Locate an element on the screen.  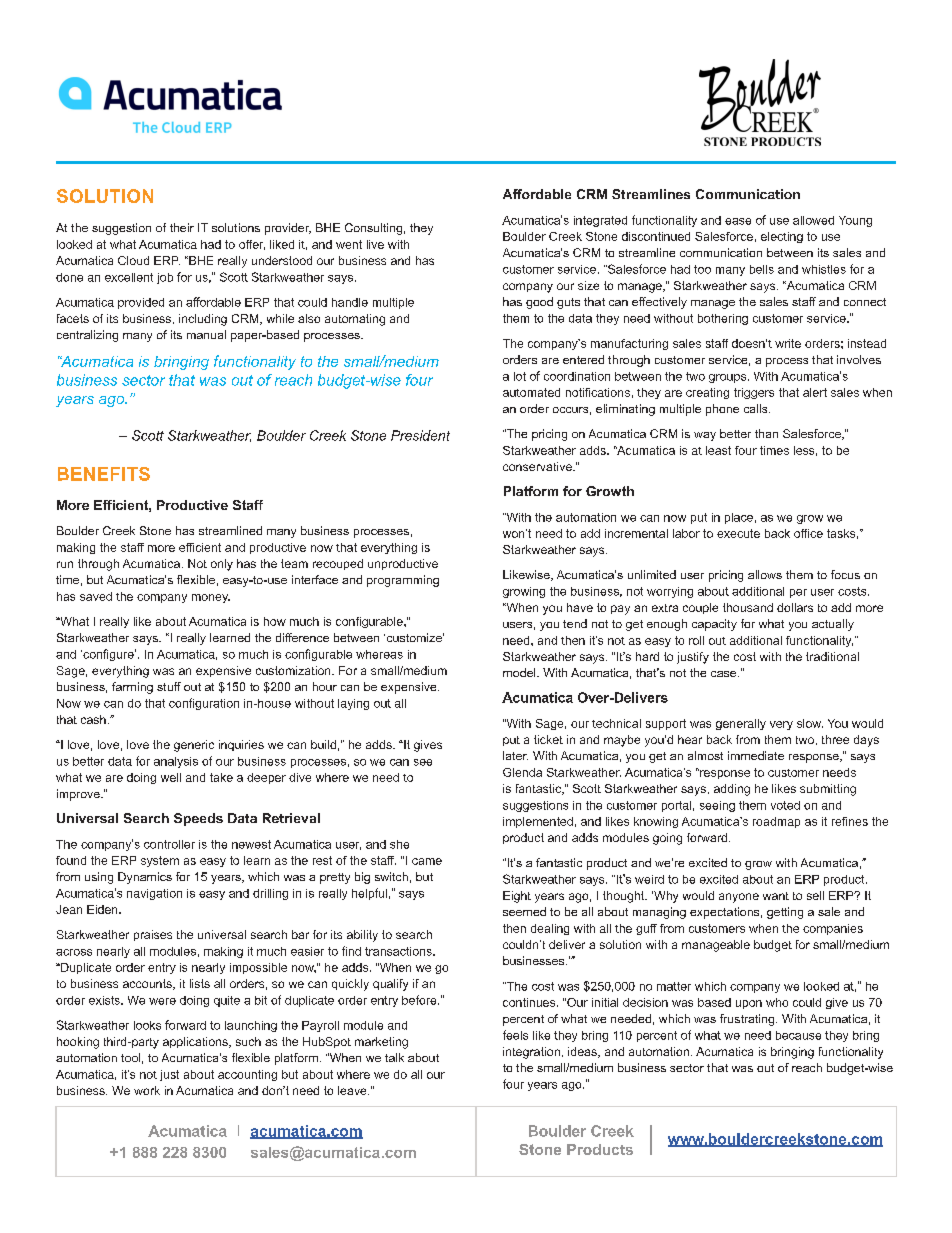
than is located at coordinates (766, 433).
